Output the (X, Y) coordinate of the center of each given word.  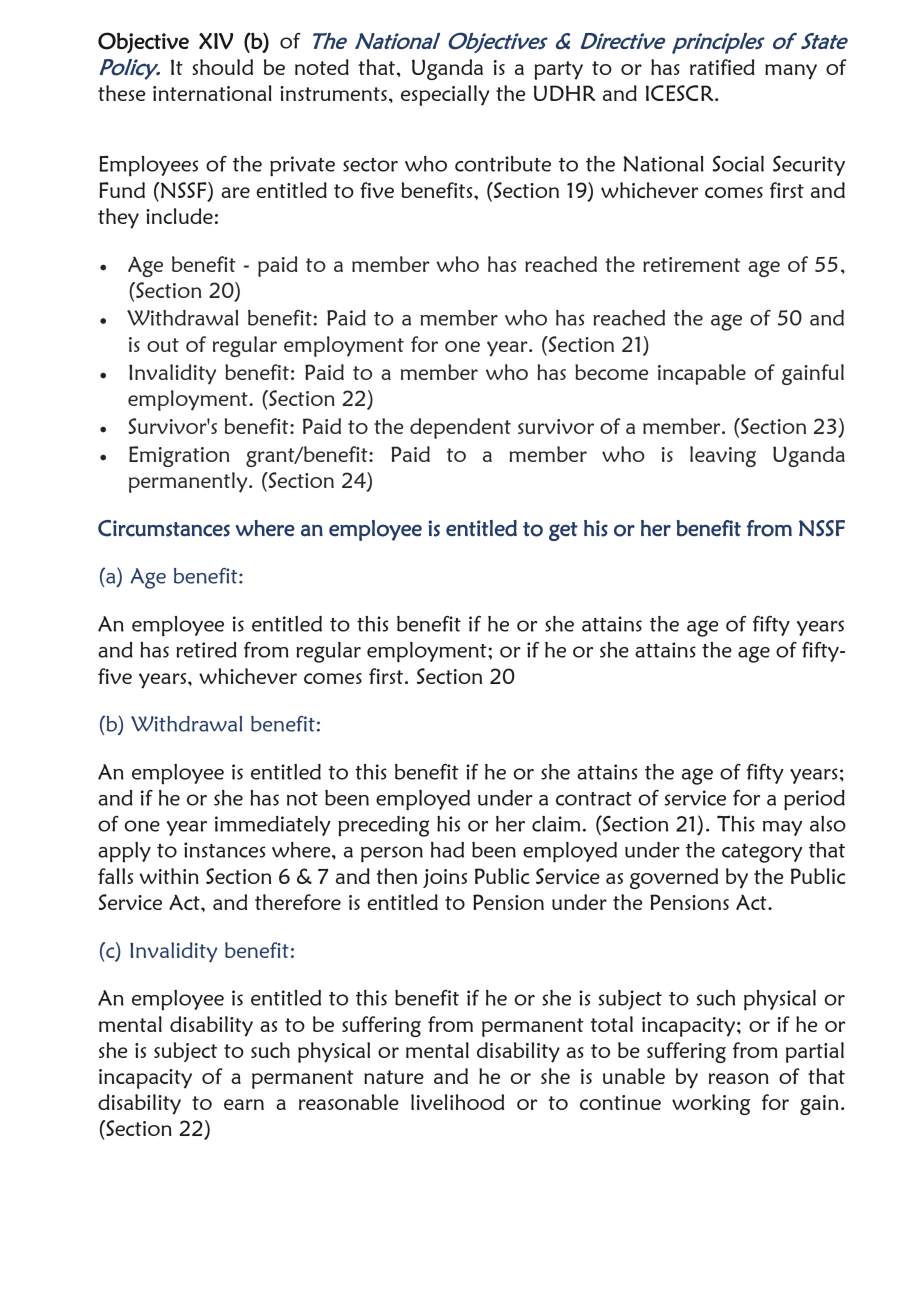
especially (445, 95)
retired (206, 650)
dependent (460, 428)
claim (556, 824)
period (814, 800)
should (222, 67)
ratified (722, 67)
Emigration (179, 456)
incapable (702, 374)
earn (244, 1104)
